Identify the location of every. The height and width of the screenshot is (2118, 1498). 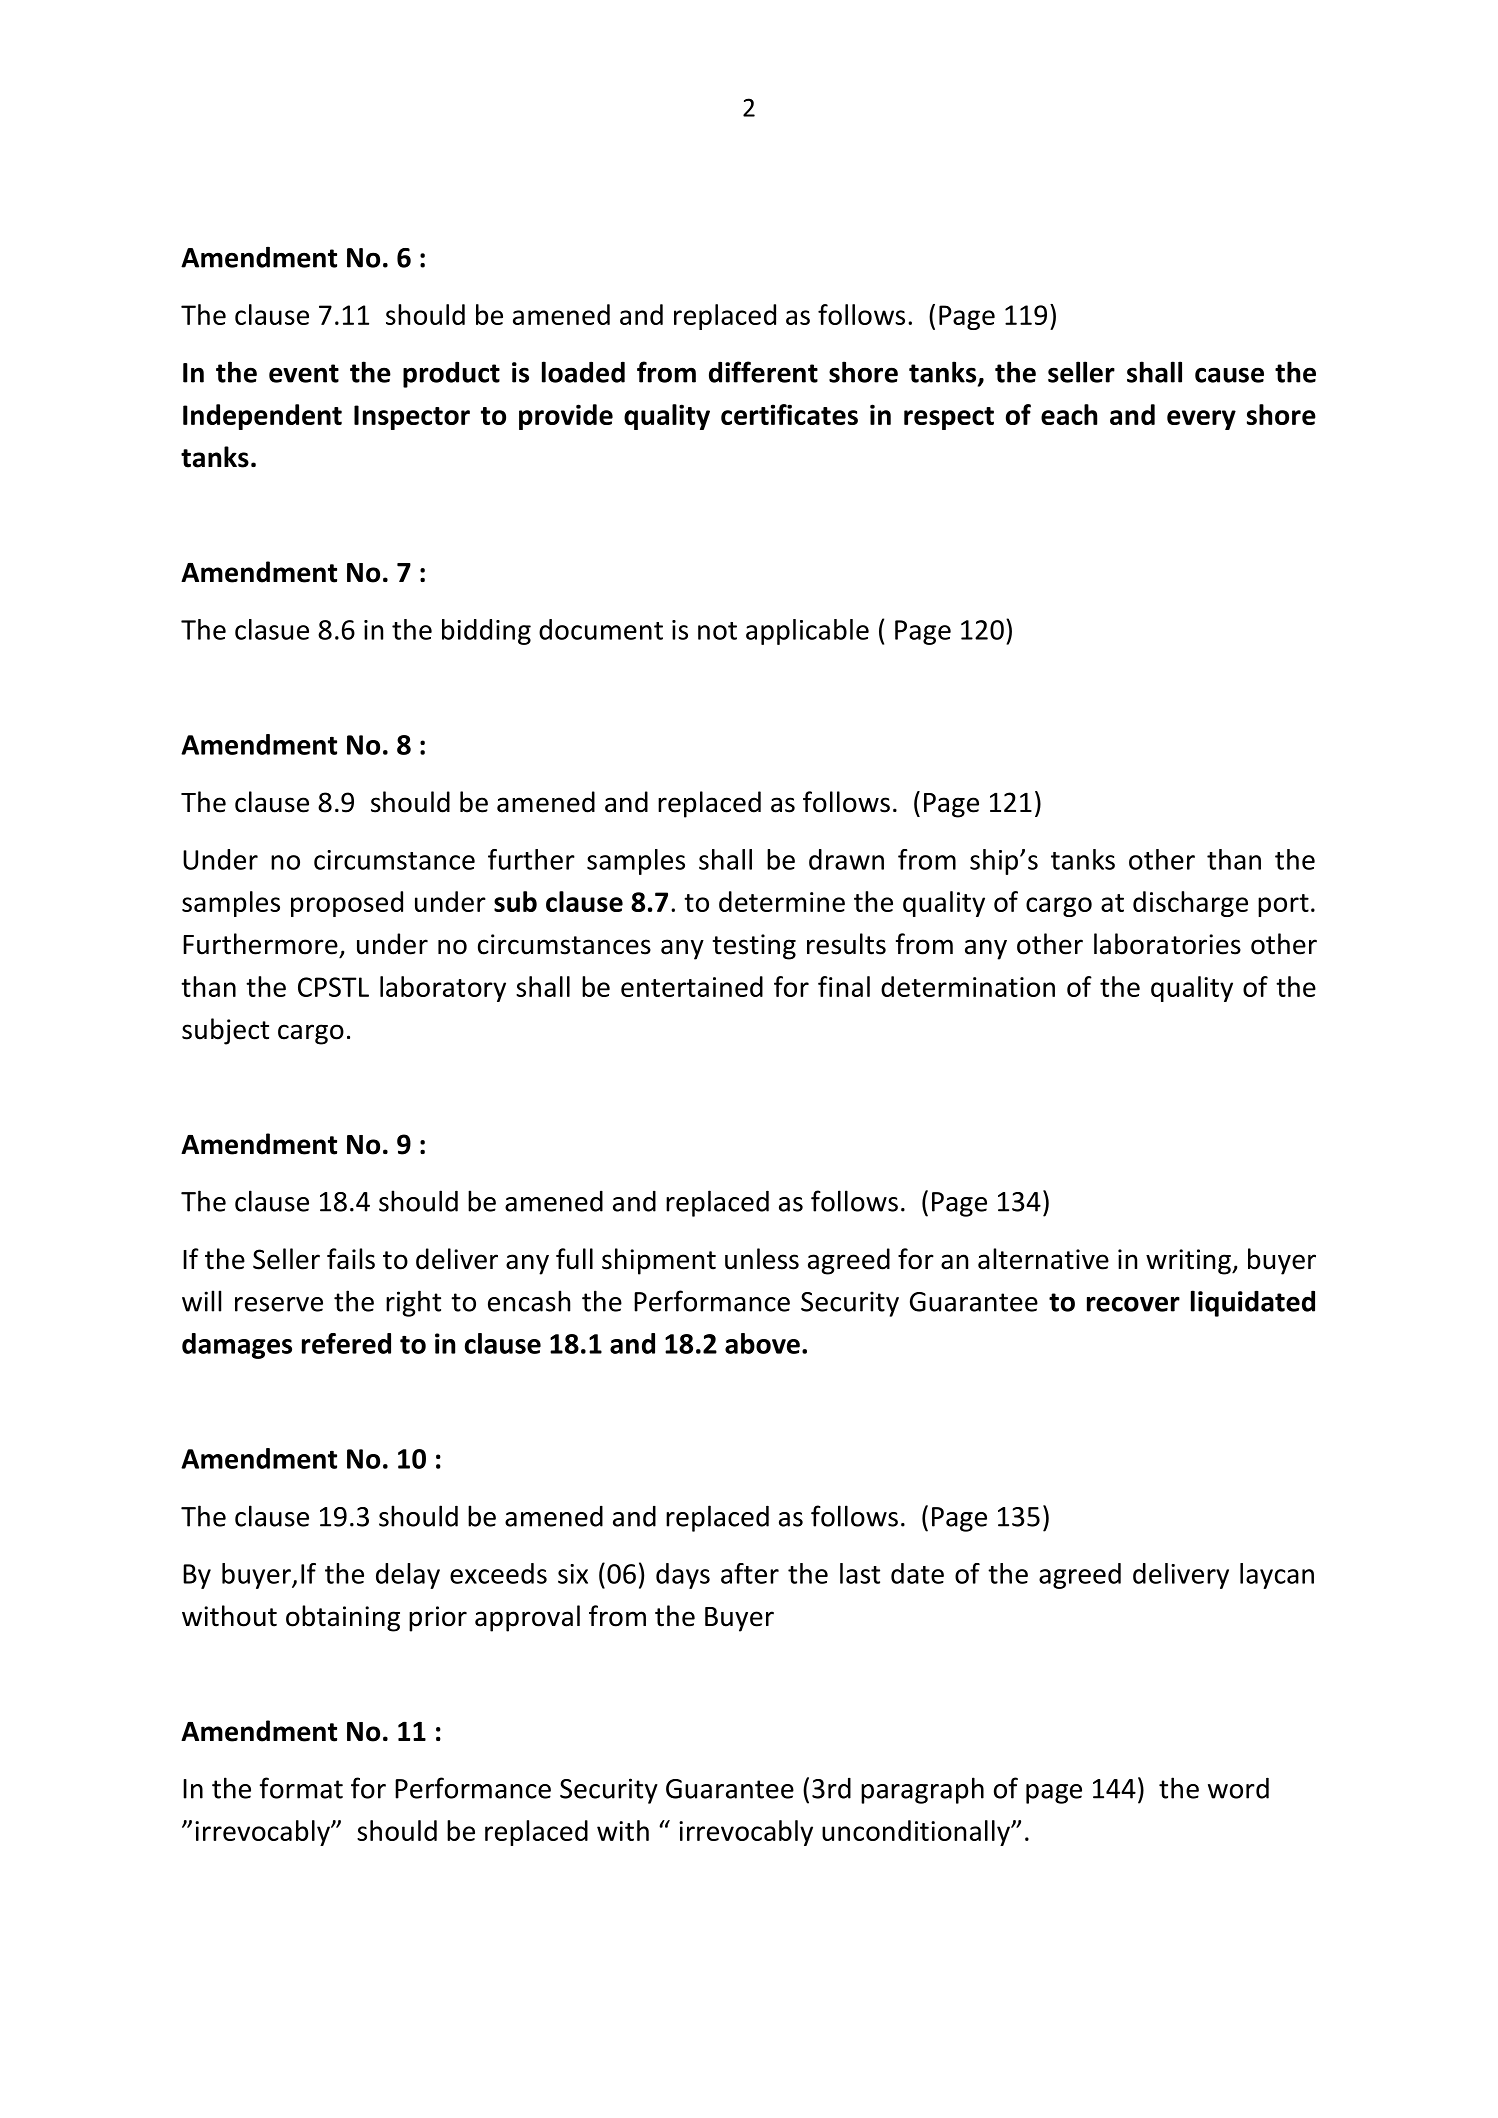
(1201, 420).
